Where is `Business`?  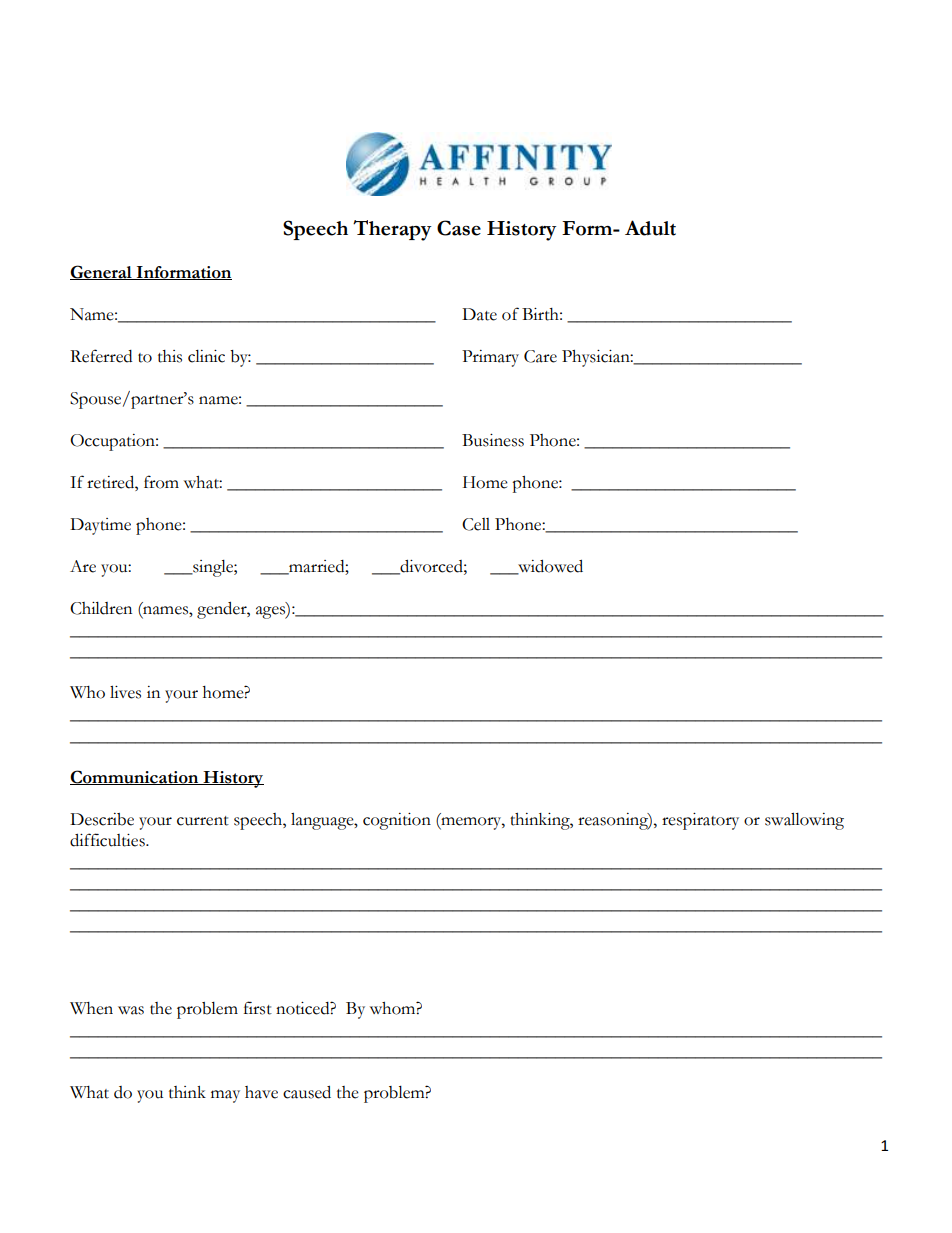 Business is located at coordinates (493, 440).
